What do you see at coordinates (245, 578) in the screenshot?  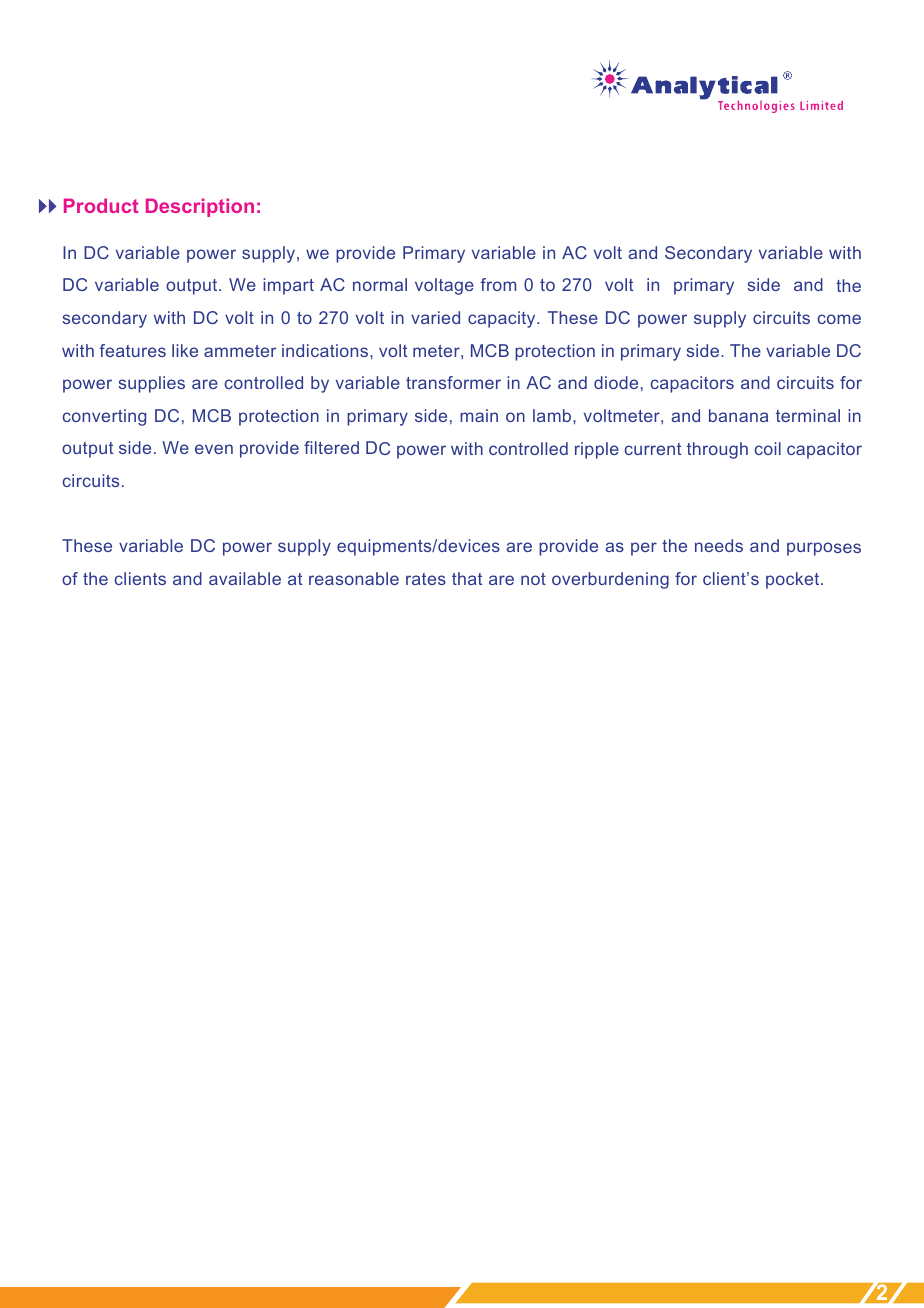 I see `available` at bounding box center [245, 578].
